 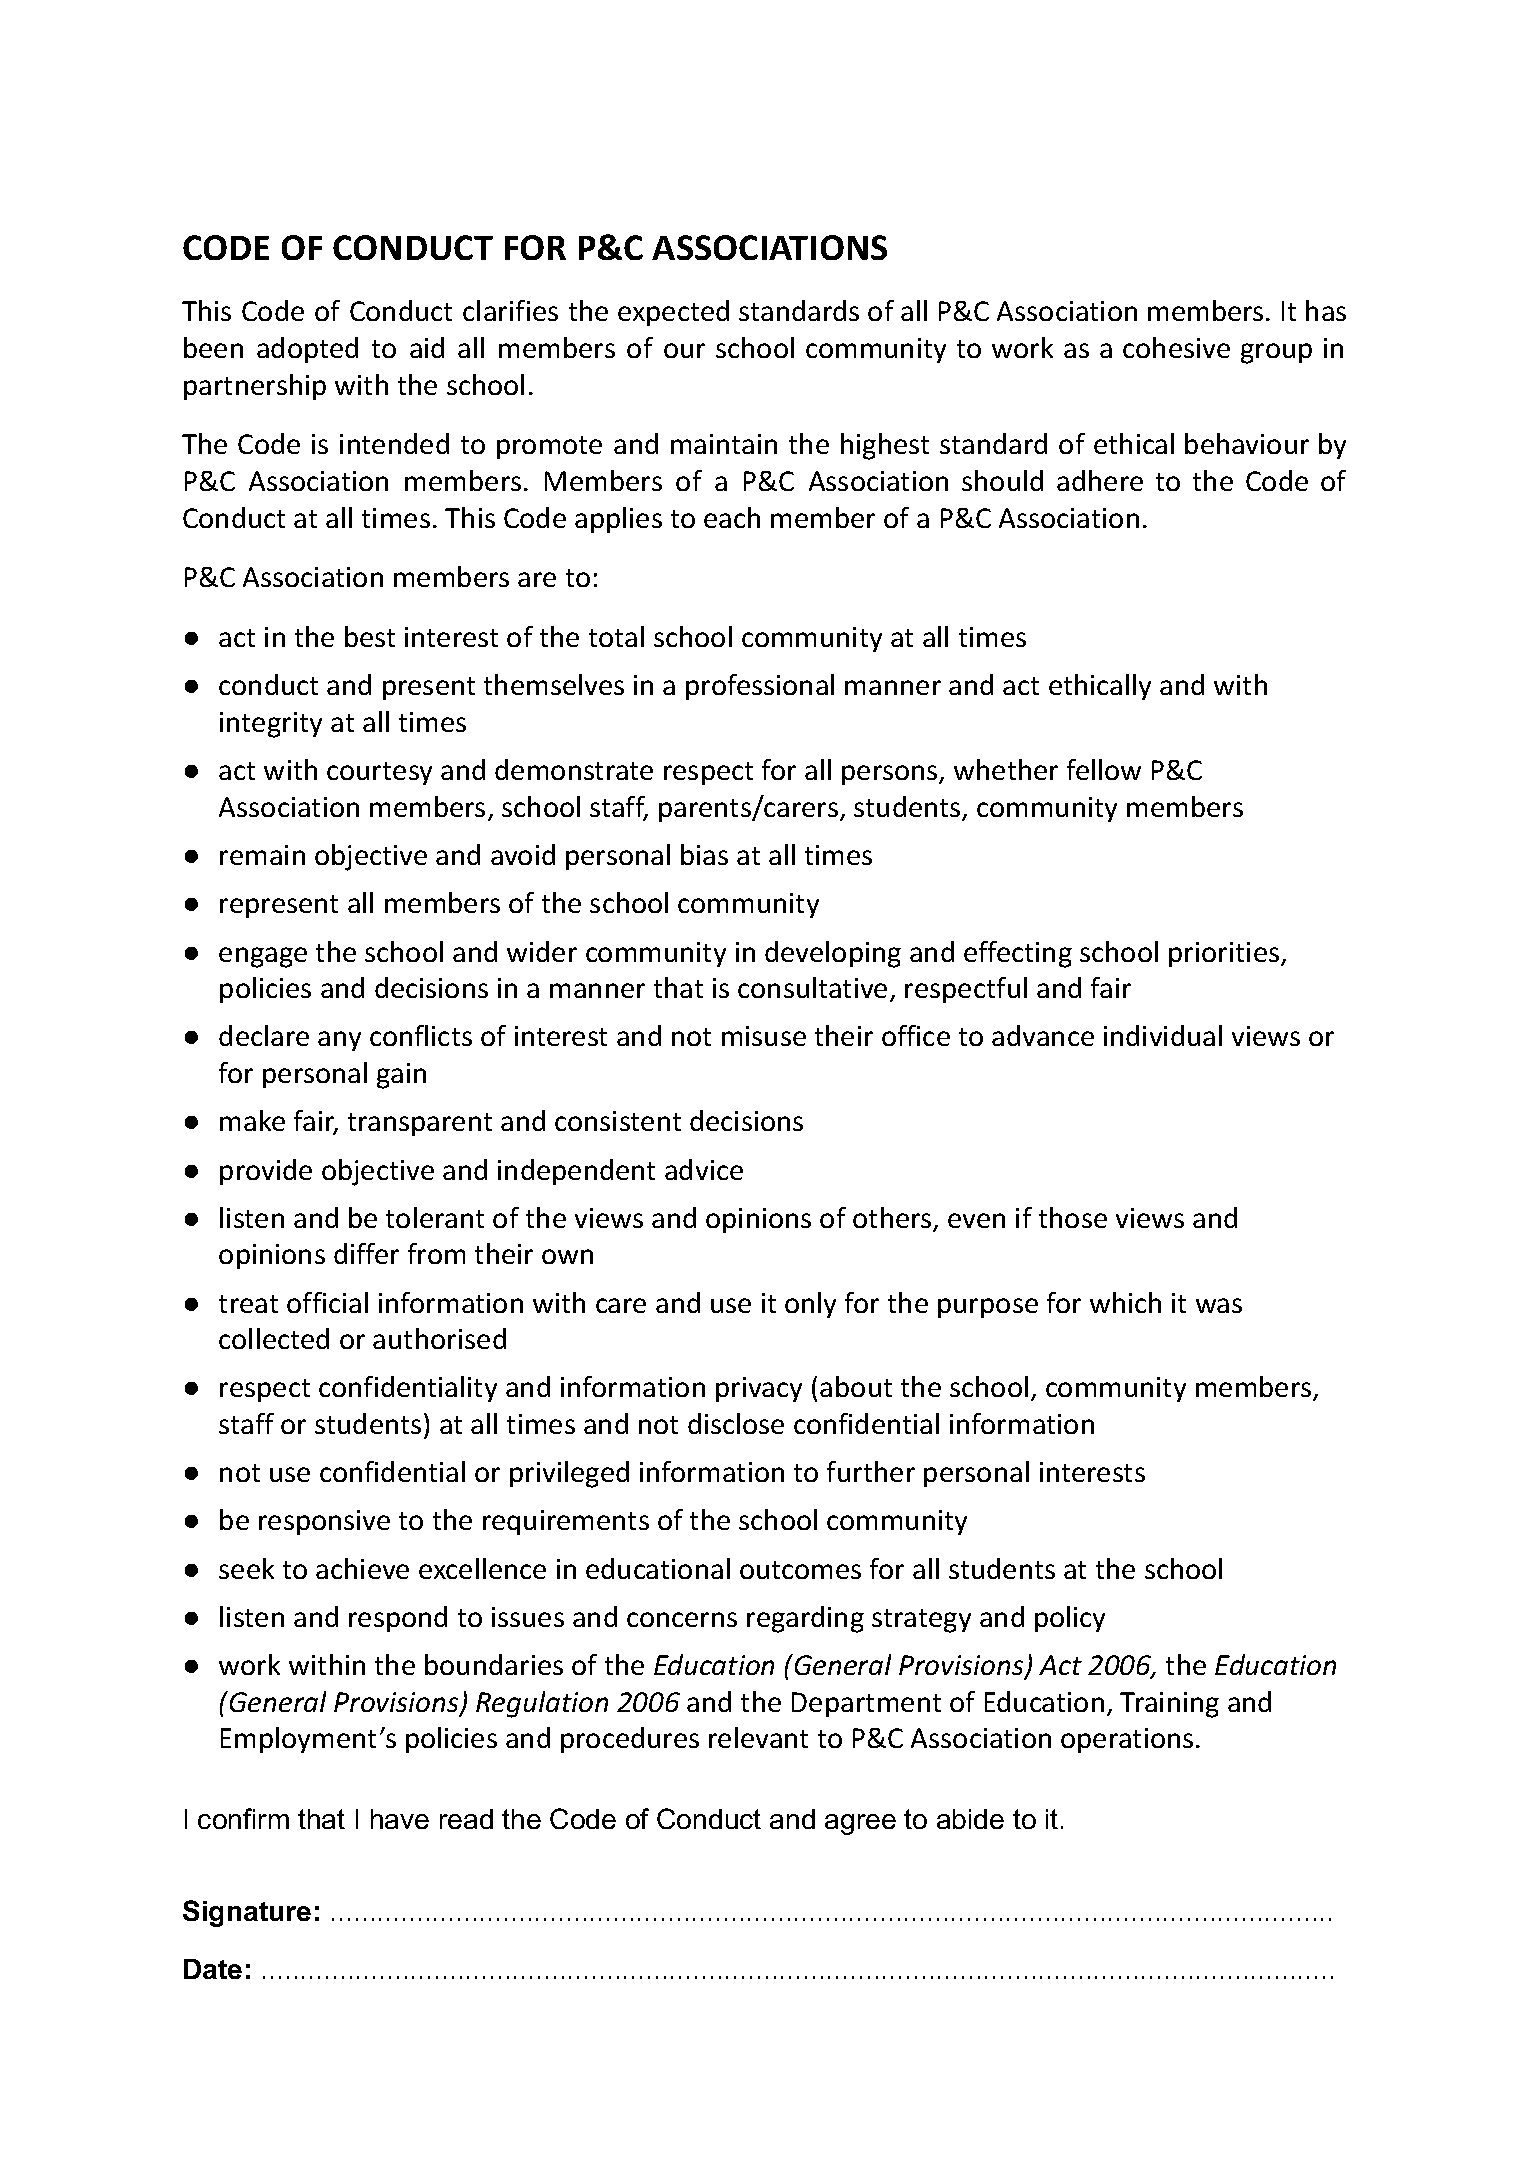 I want to click on only, so click(x=810, y=1305).
